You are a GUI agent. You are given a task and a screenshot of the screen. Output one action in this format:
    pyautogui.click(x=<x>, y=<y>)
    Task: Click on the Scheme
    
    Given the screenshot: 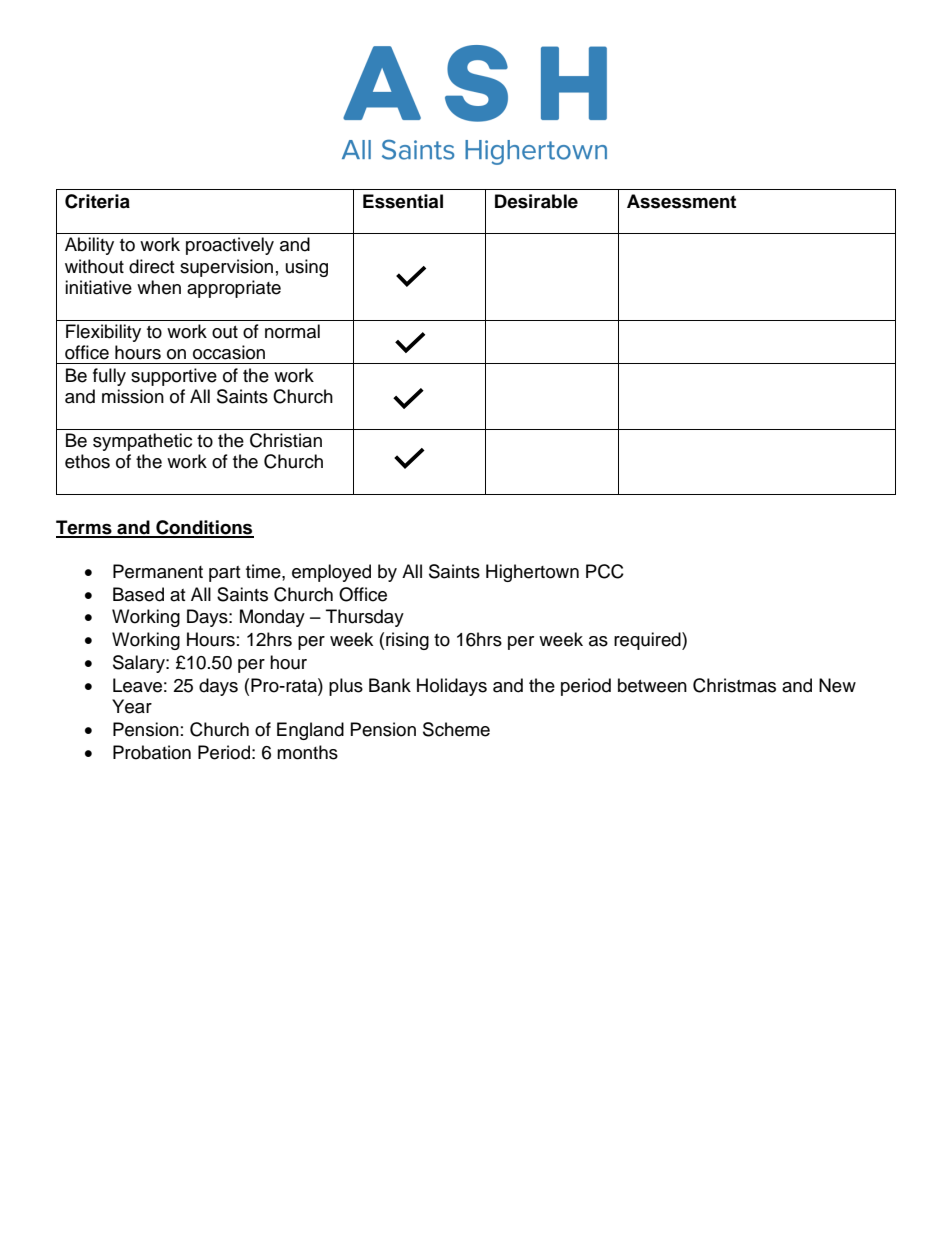 What is the action you would take?
    pyautogui.click(x=456, y=729)
